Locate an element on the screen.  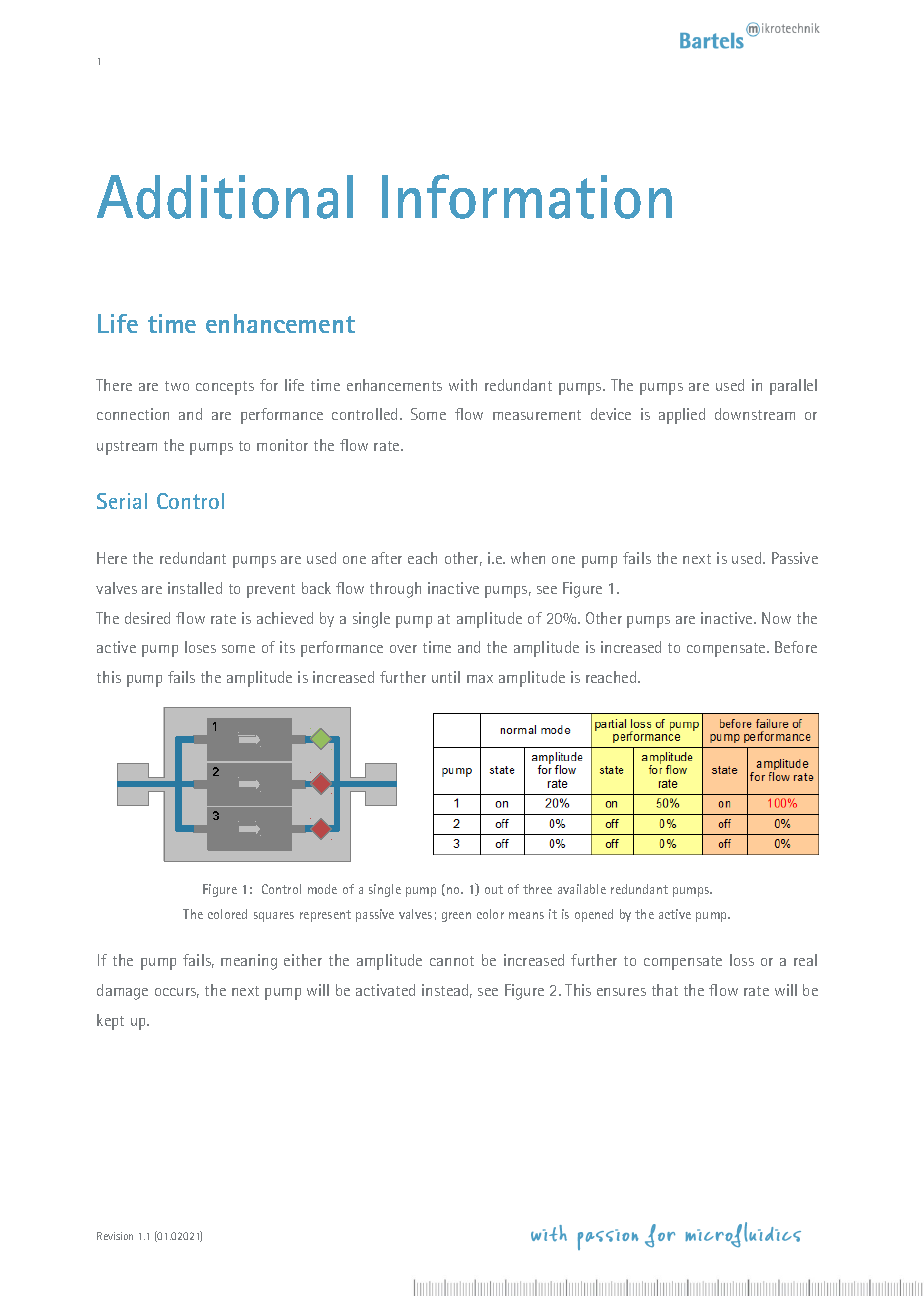
when is located at coordinates (528, 558).
